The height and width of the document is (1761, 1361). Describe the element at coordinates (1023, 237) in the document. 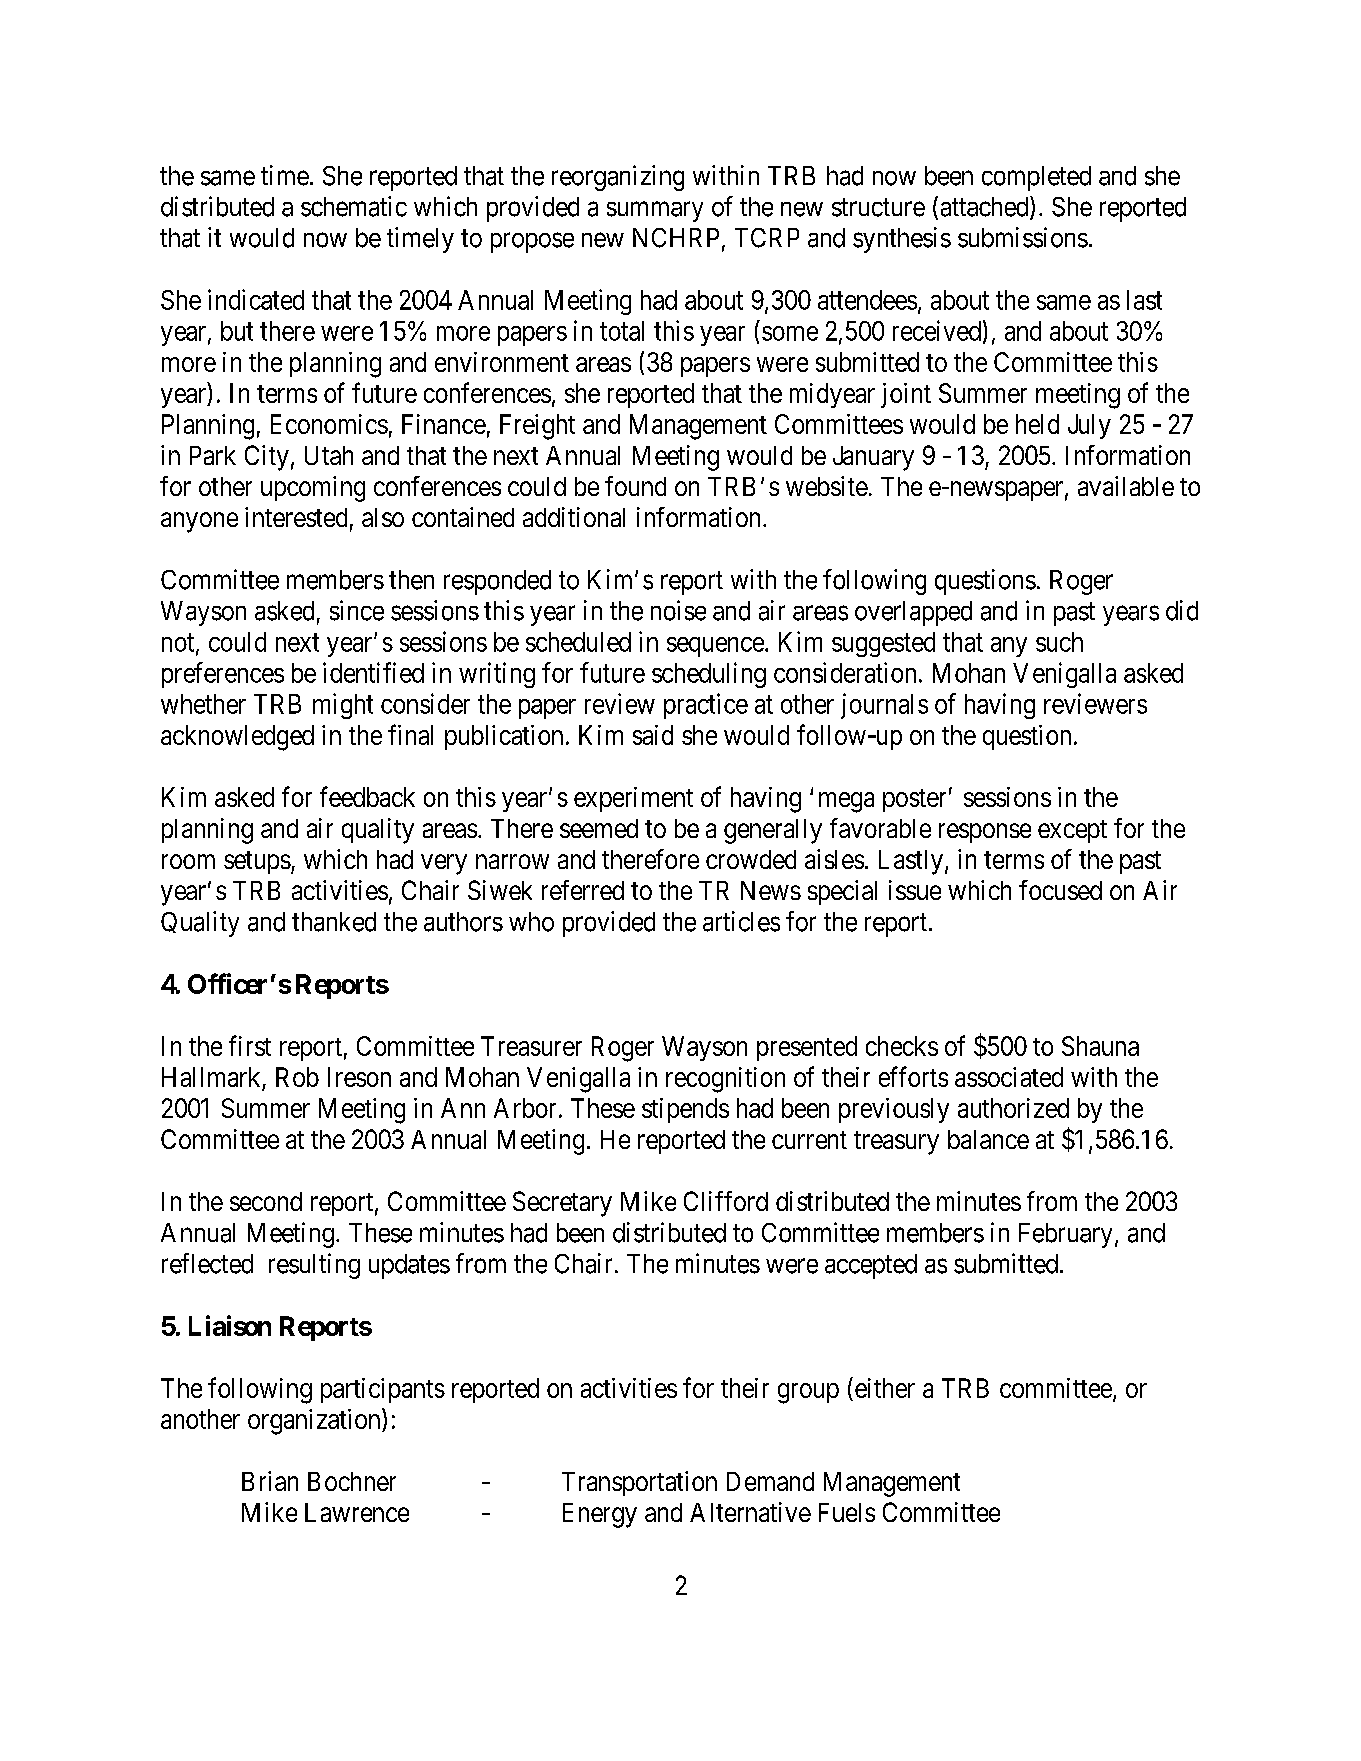

I see `submissions` at that location.
